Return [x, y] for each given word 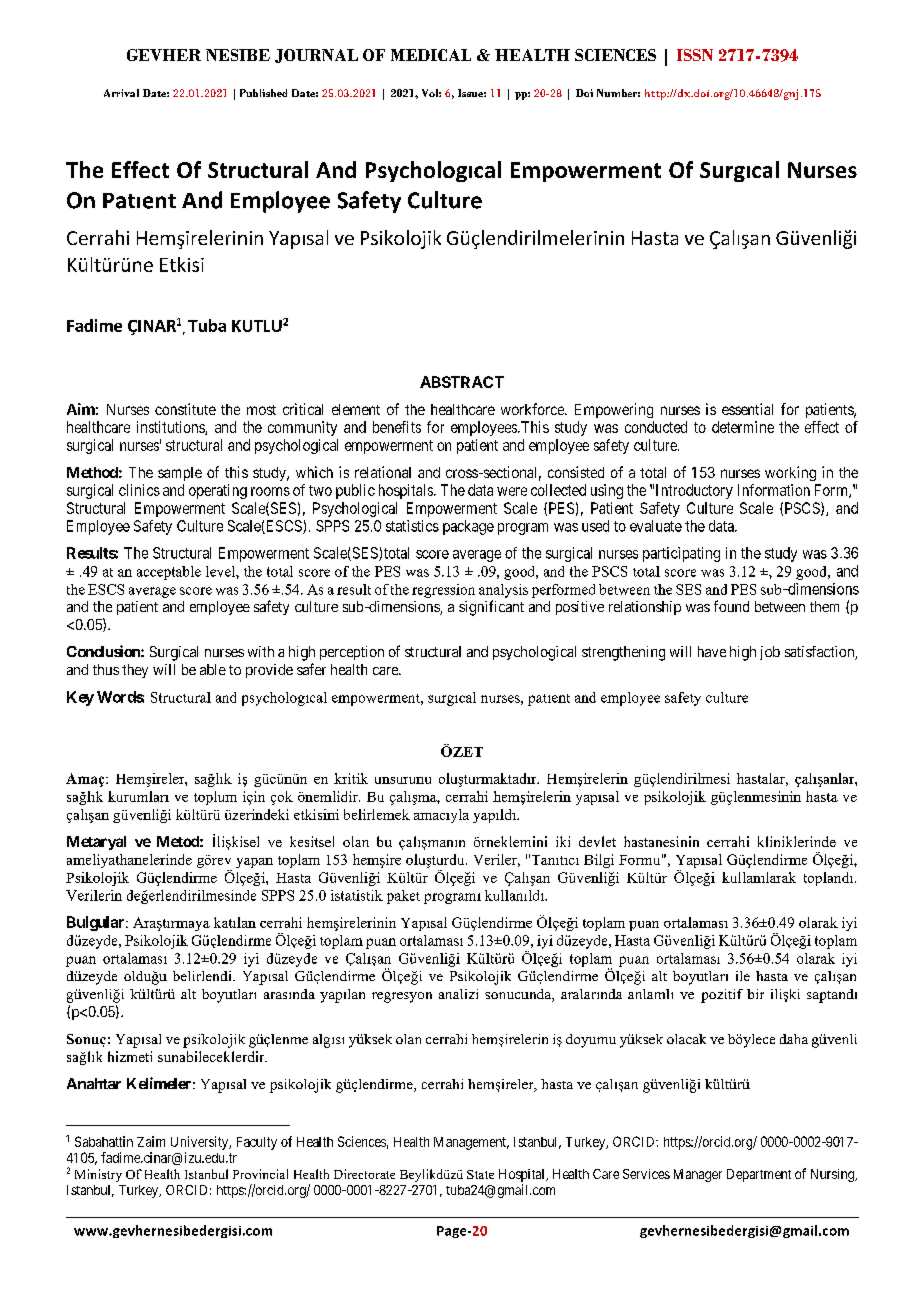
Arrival [121, 93]
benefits [397, 427]
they [135, 671]
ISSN [695, 55]
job [770, 653]
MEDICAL [431, 55]
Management [471, 1143]
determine [743, 427]
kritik [351, 778]
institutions [171, 428]
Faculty [257, 1143]
